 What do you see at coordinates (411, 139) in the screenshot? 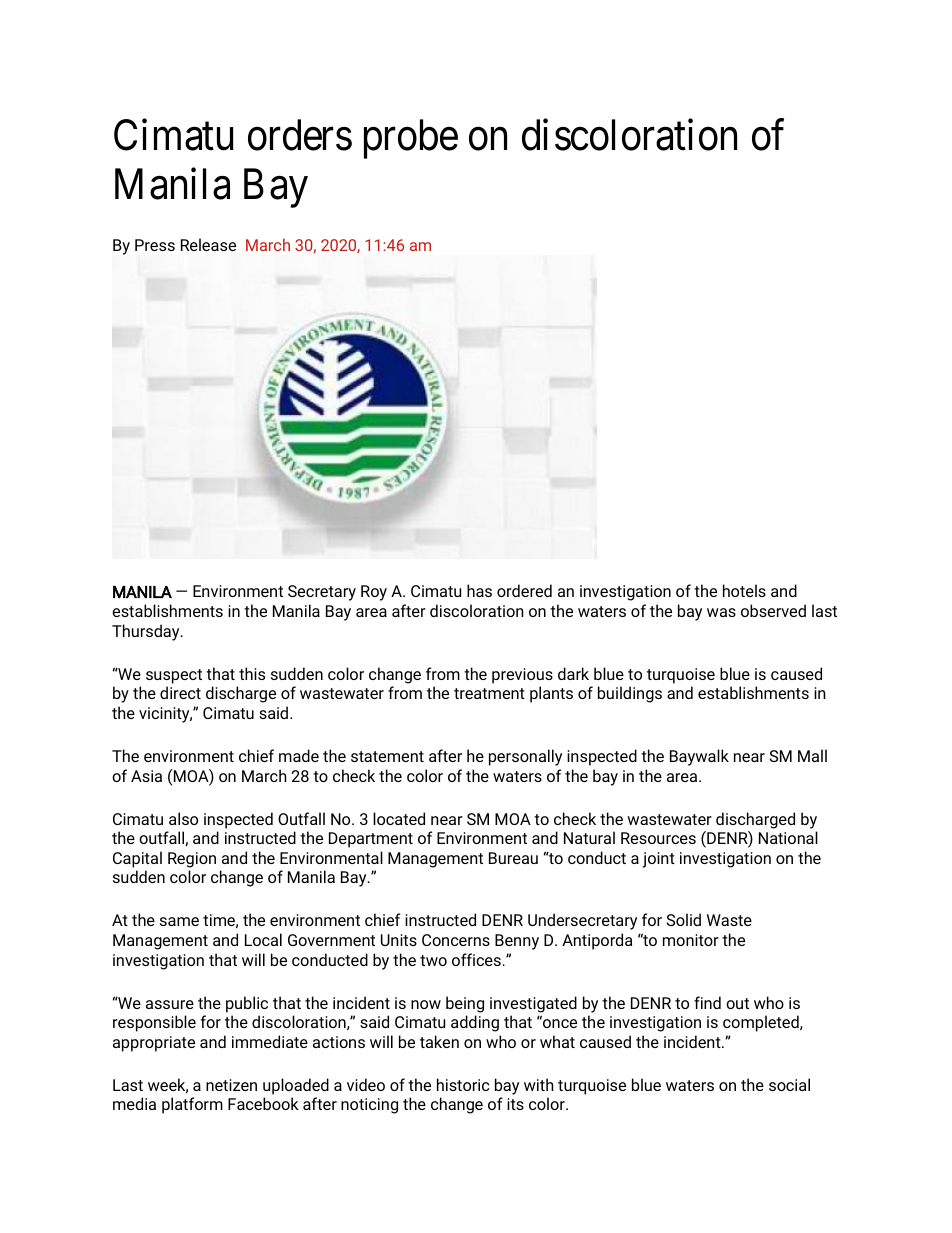
I see `probe` at bounding box center [411, 139].
